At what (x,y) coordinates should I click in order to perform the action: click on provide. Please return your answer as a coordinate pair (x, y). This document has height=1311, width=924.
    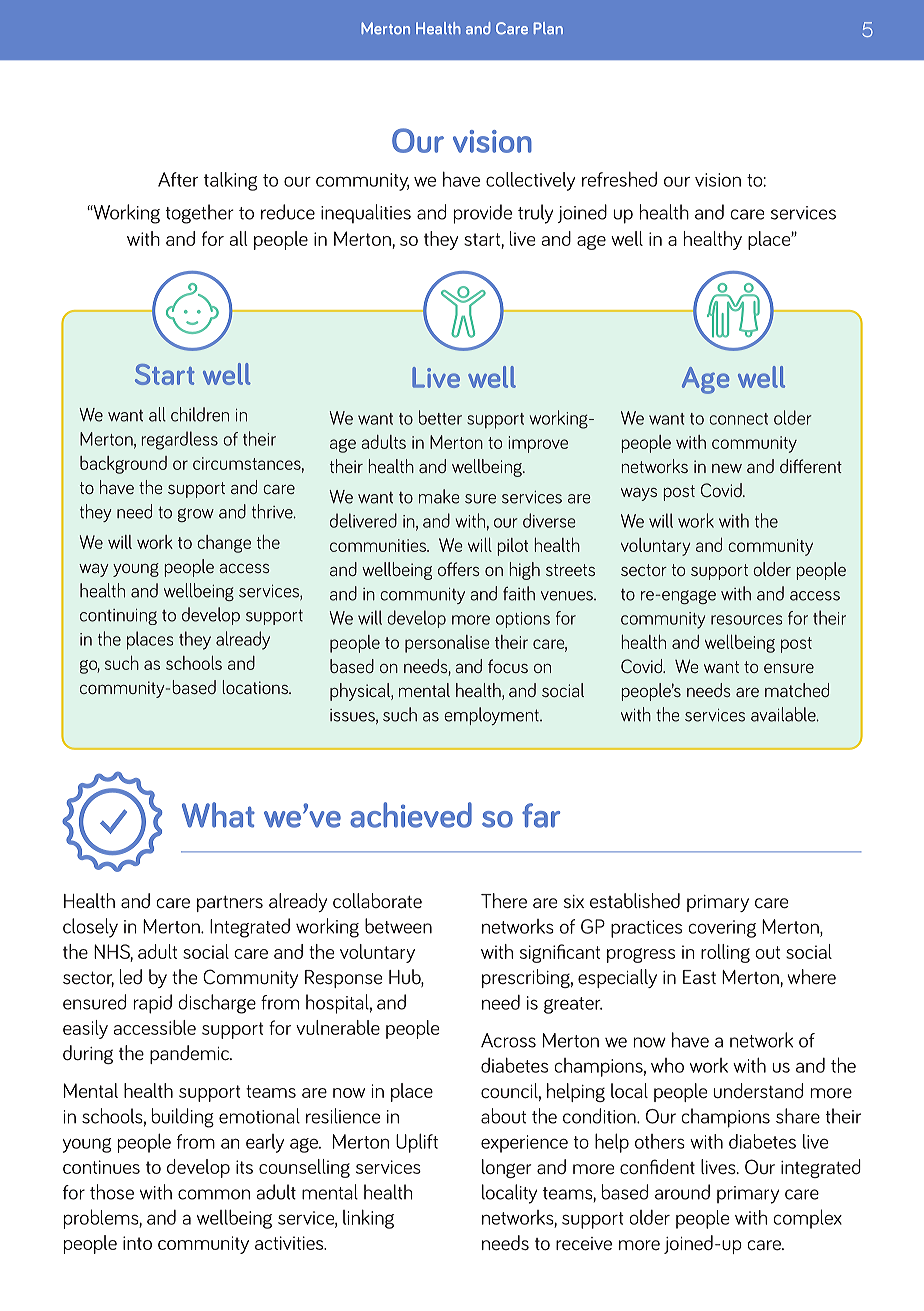
    Looking at the image, I should click on (483, 214).
